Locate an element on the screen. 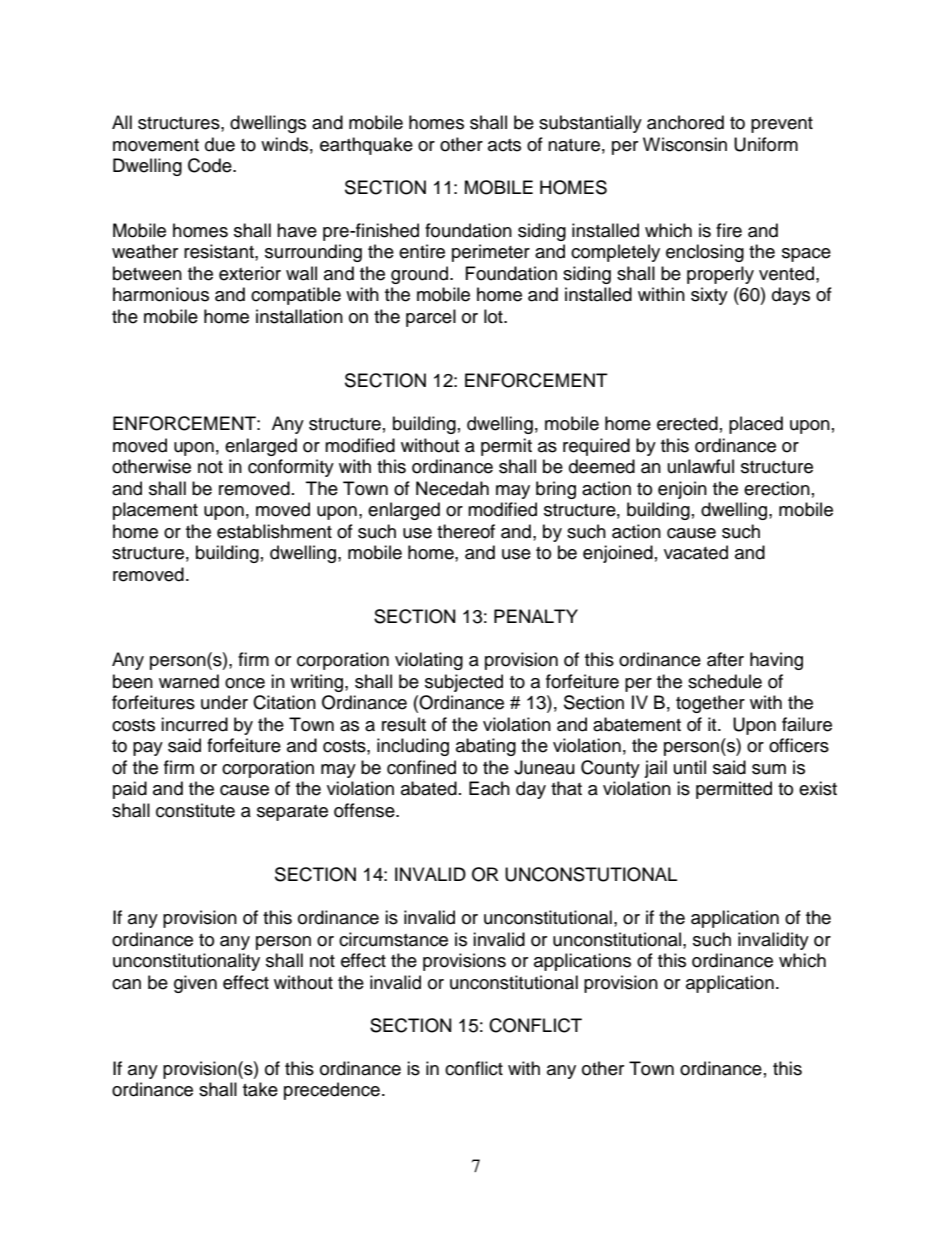 The image size is (952, 1233). due is located at coordinates (220, 144).
